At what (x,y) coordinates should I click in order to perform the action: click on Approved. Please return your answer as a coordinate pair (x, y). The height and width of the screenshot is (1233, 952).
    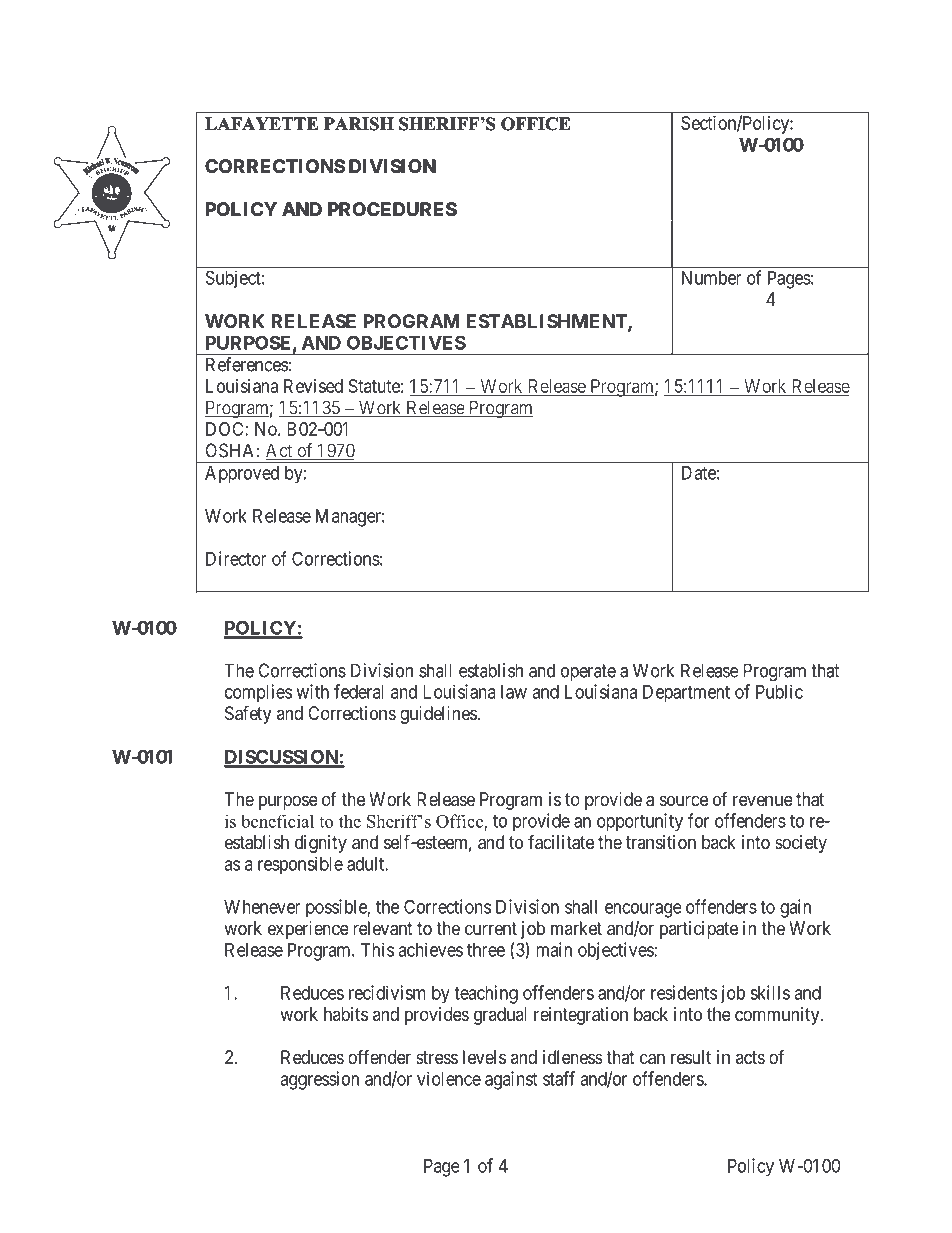
    Looking at the image, I should click on (242, 475).
